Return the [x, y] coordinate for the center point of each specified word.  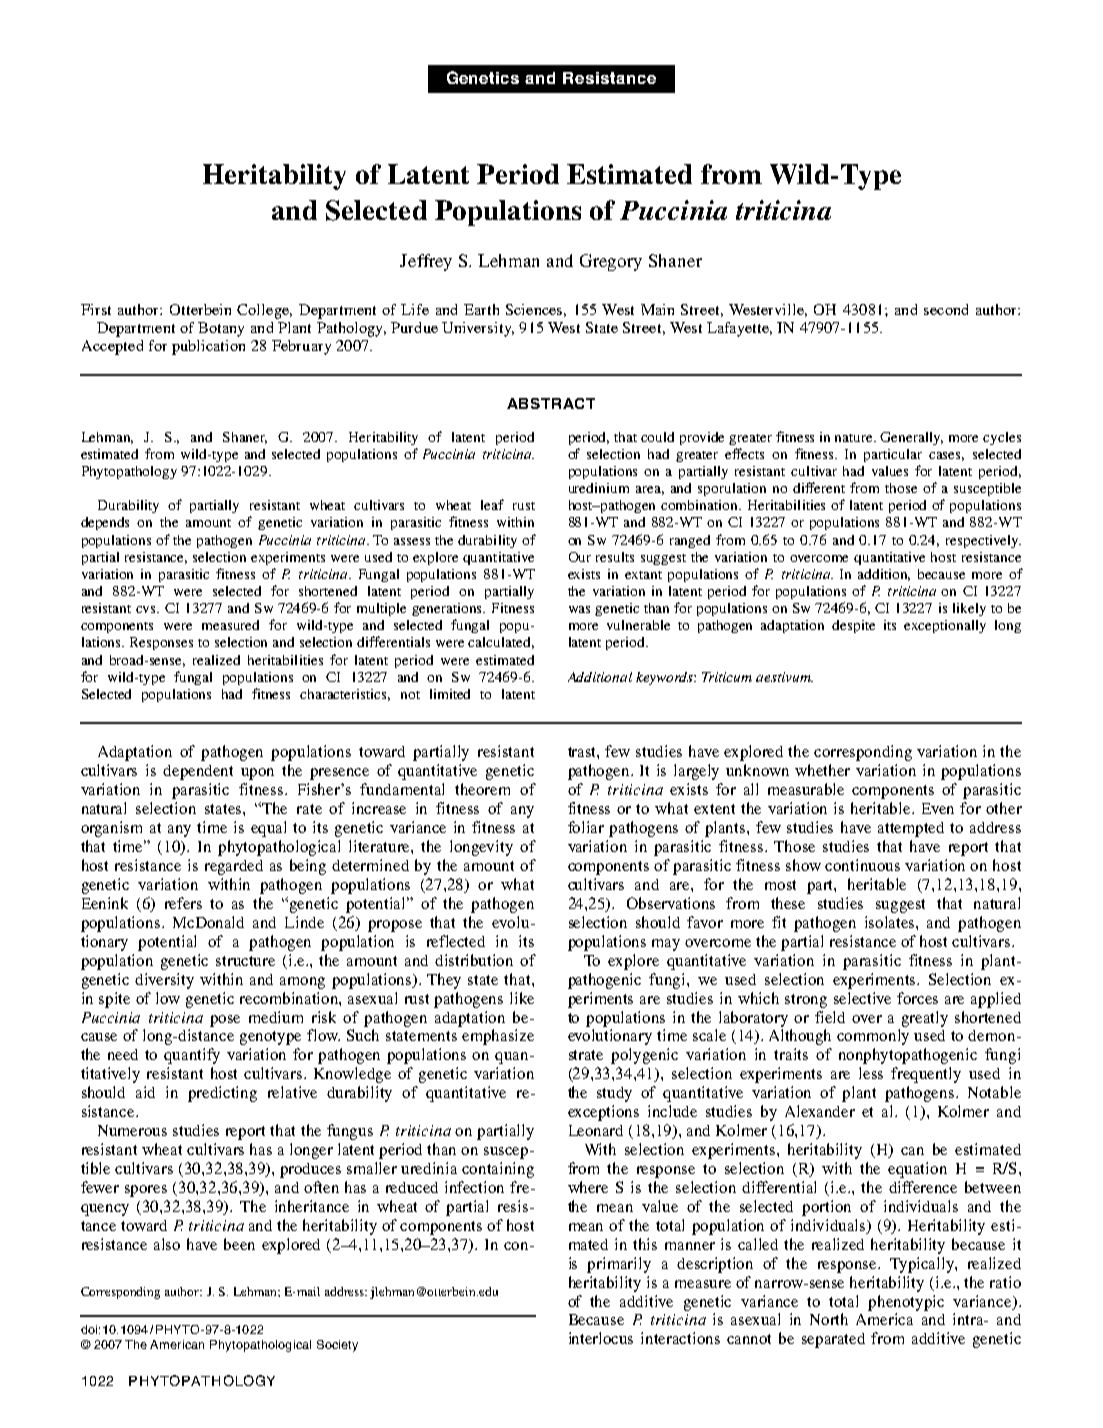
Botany [221, 329]
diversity [164, 981]
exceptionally [945, 626]
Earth [481, 309]
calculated [501, 643]
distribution [474, 960]
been [239, 1244]
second [946, 309]
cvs [147, 609]
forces [917, 998]
